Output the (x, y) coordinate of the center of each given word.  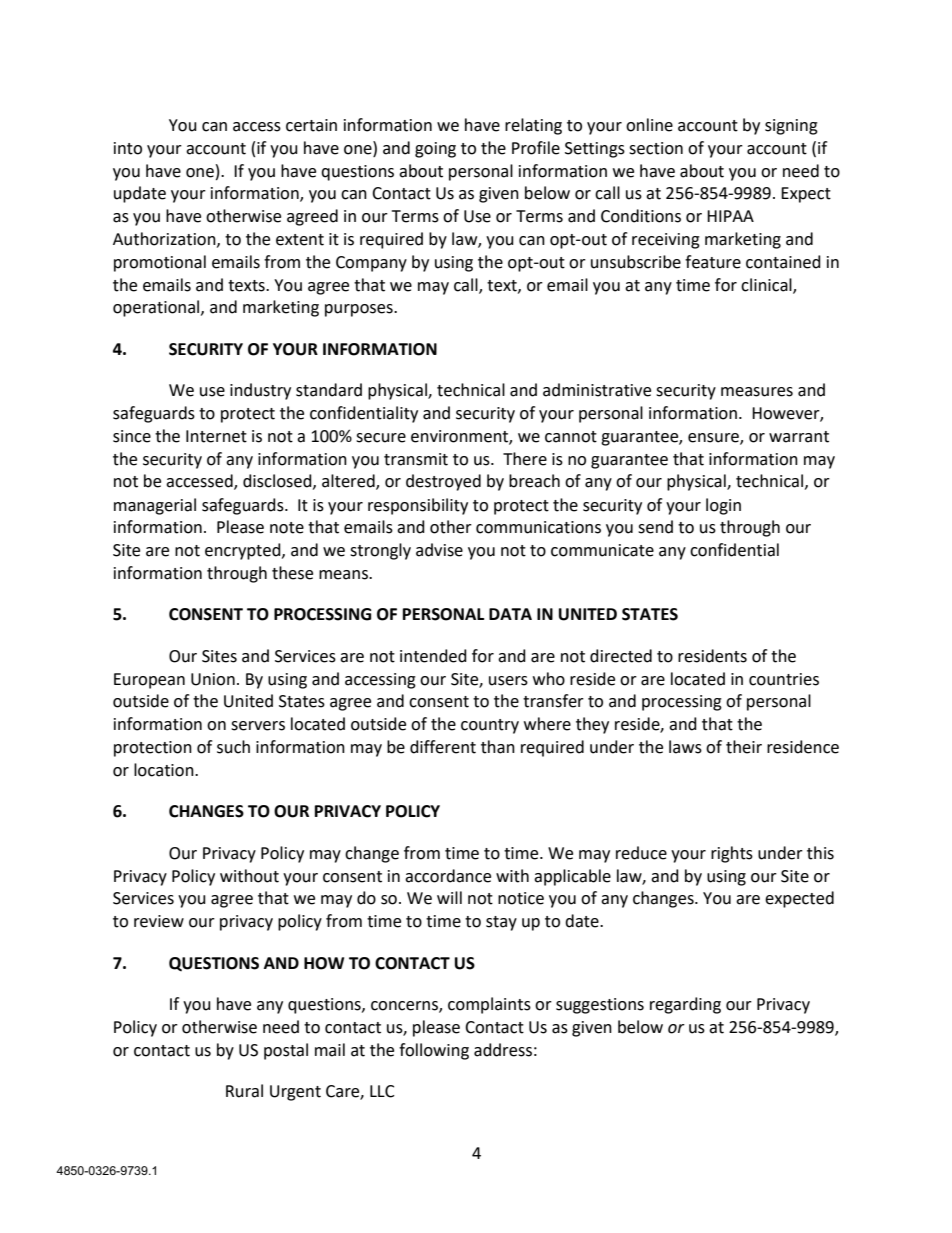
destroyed (443, 482)
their (744, 747)
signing (791, 127)
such (233, 747)
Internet (216, 436)
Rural (244, 1091)
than (498, 747)
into (128, 148)
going (435, 150)
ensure (714, 438)
